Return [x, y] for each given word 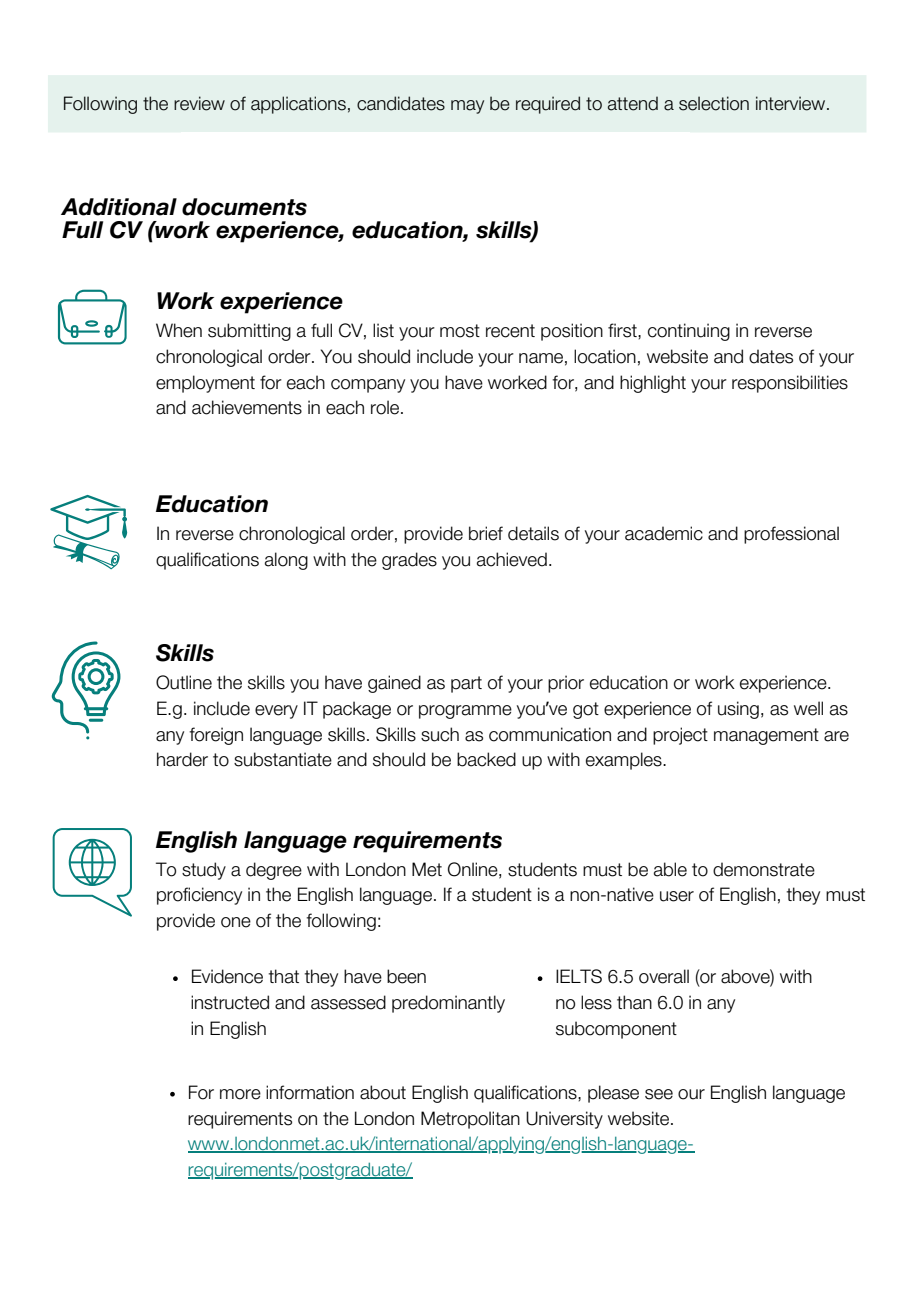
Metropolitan [470, 1120]
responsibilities [790, 384]
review [199, 103]
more [240, 1094]
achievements [247, 407]
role [386, 407]
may [467, 107]
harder [182, 759]
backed [486, 759]
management [766, 736]
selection [714, 103]
